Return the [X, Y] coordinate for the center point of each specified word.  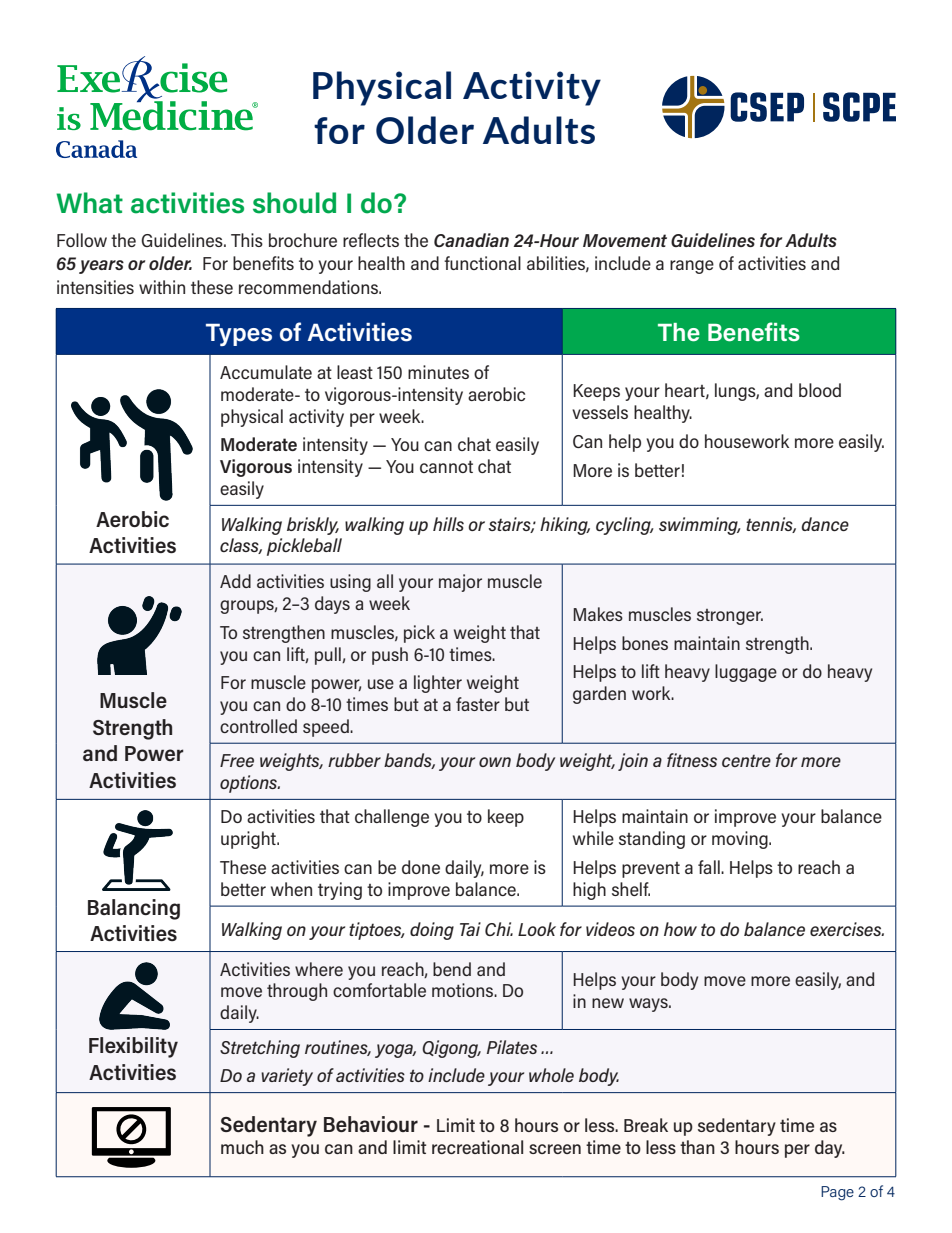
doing [432, 931]
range [692, 267]
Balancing [134, 909]
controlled [258, 726]
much [242, 1147]
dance [825, 524]
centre [746, 761]
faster [478, 704]
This [247, 240]
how [680, 929]
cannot [446, 466]
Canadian [471, 240]
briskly [313, 526]
